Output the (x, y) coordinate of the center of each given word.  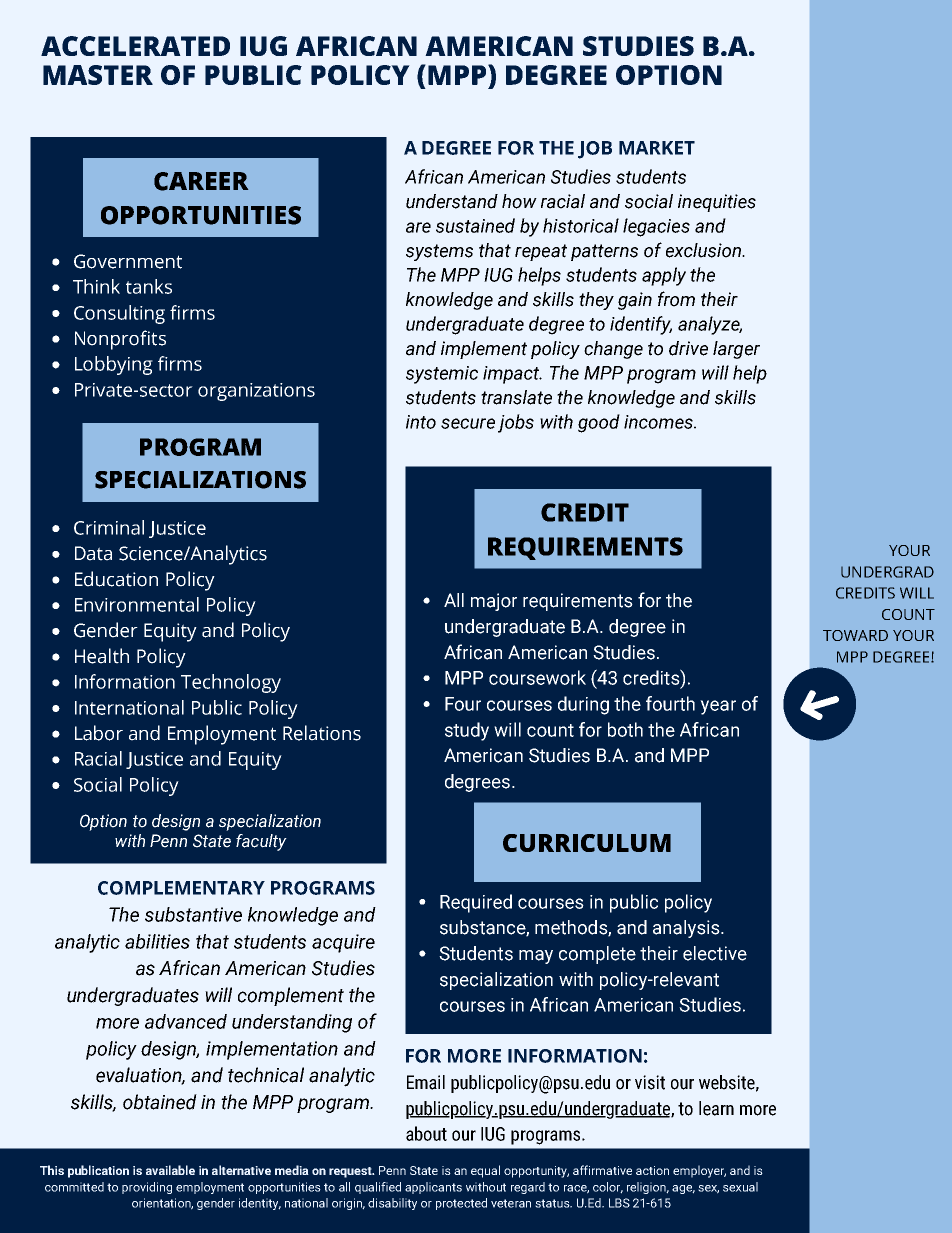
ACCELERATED (135, 46)
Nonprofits (120, 340)
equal (485, 1171)
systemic (442, 375)
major (494, 602)
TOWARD (855, 635)
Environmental (137, 604)
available (170, 1170)
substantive (193, 914)
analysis (687, 929)
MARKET (657, 148)
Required (476, 903)
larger (736, 350)
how (519, 201)
